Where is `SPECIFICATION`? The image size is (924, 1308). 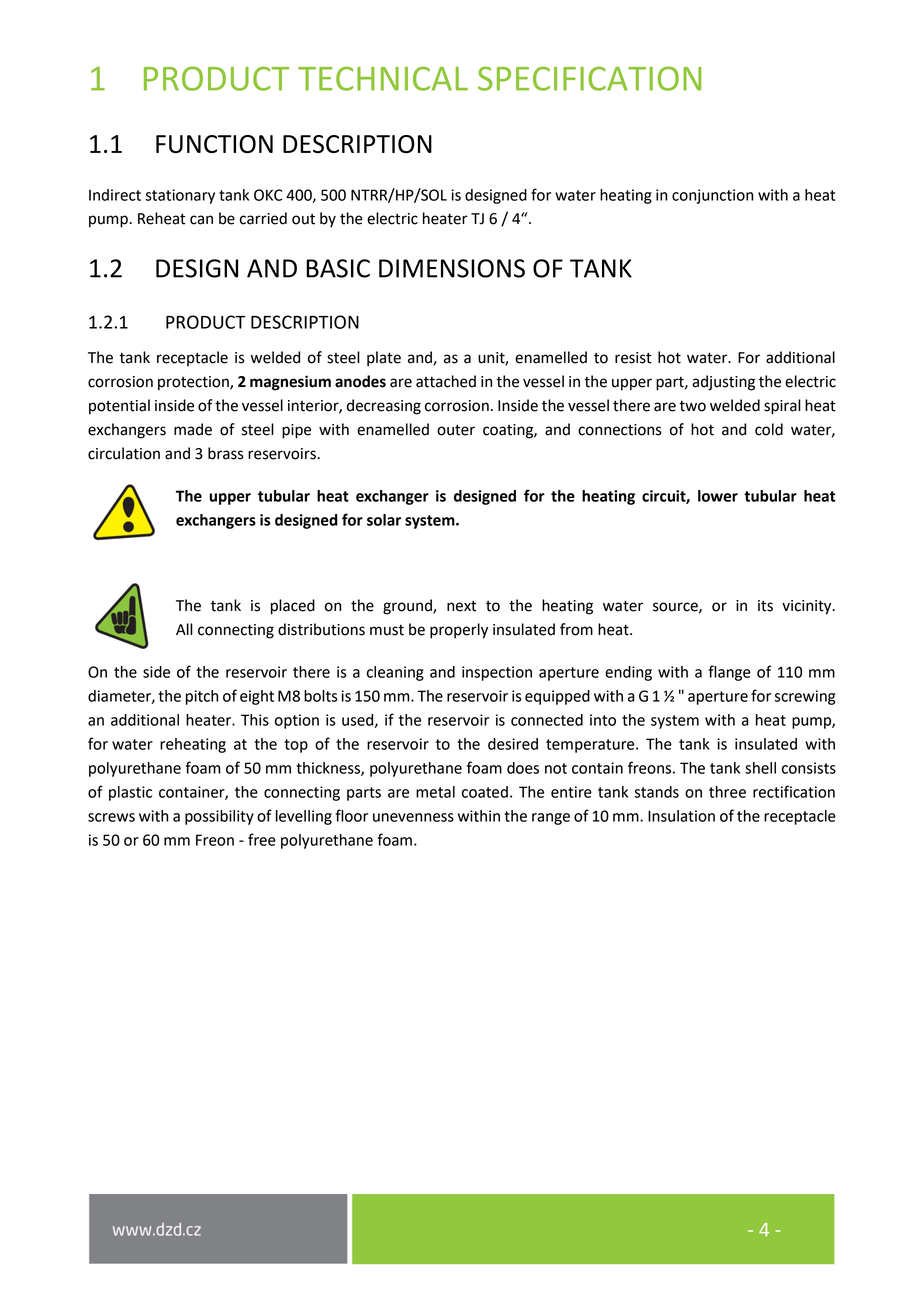
SPECIFICATION is located at coordinates (589, 78).
